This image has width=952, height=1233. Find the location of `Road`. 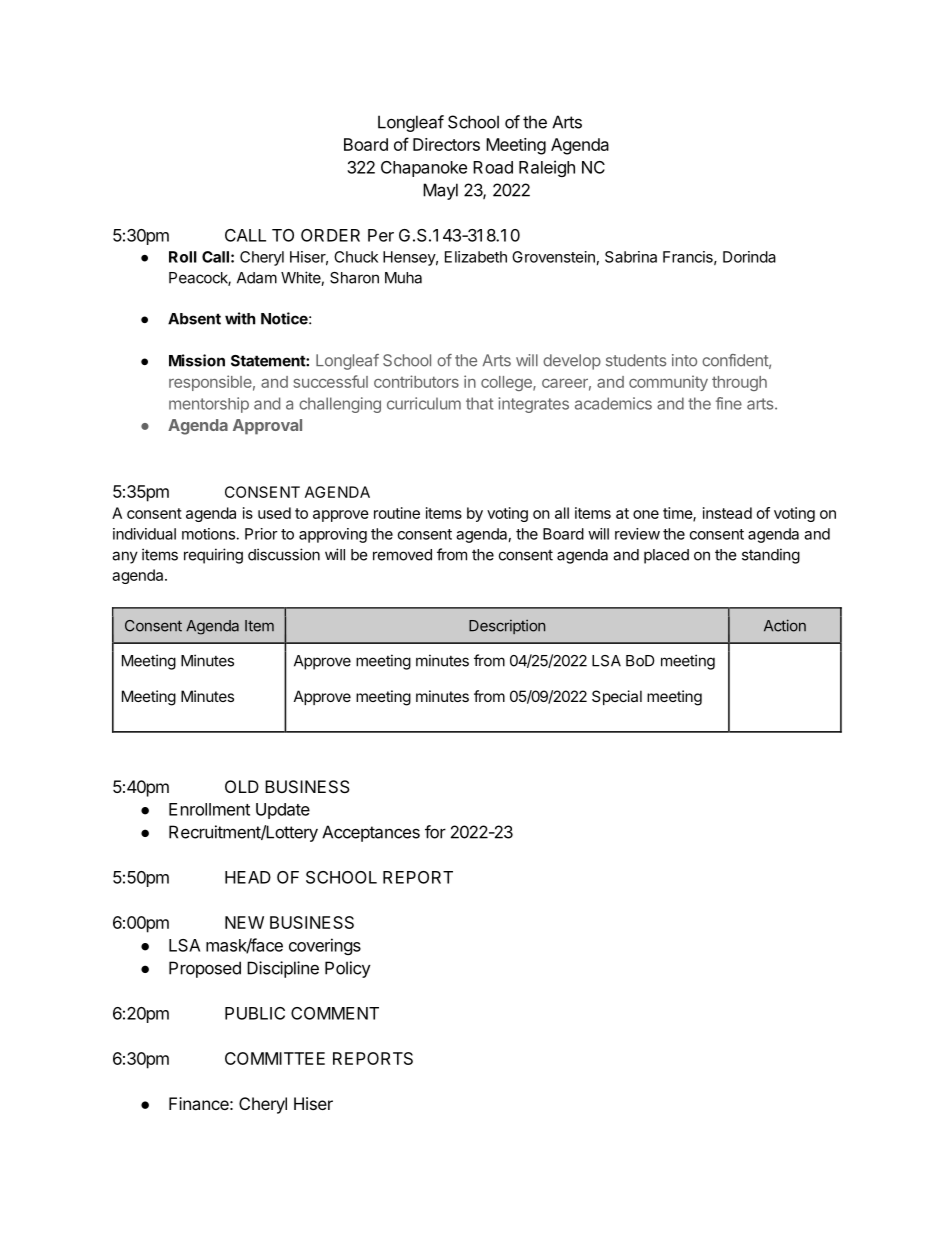

Road is located at coordinates (493, 167).
